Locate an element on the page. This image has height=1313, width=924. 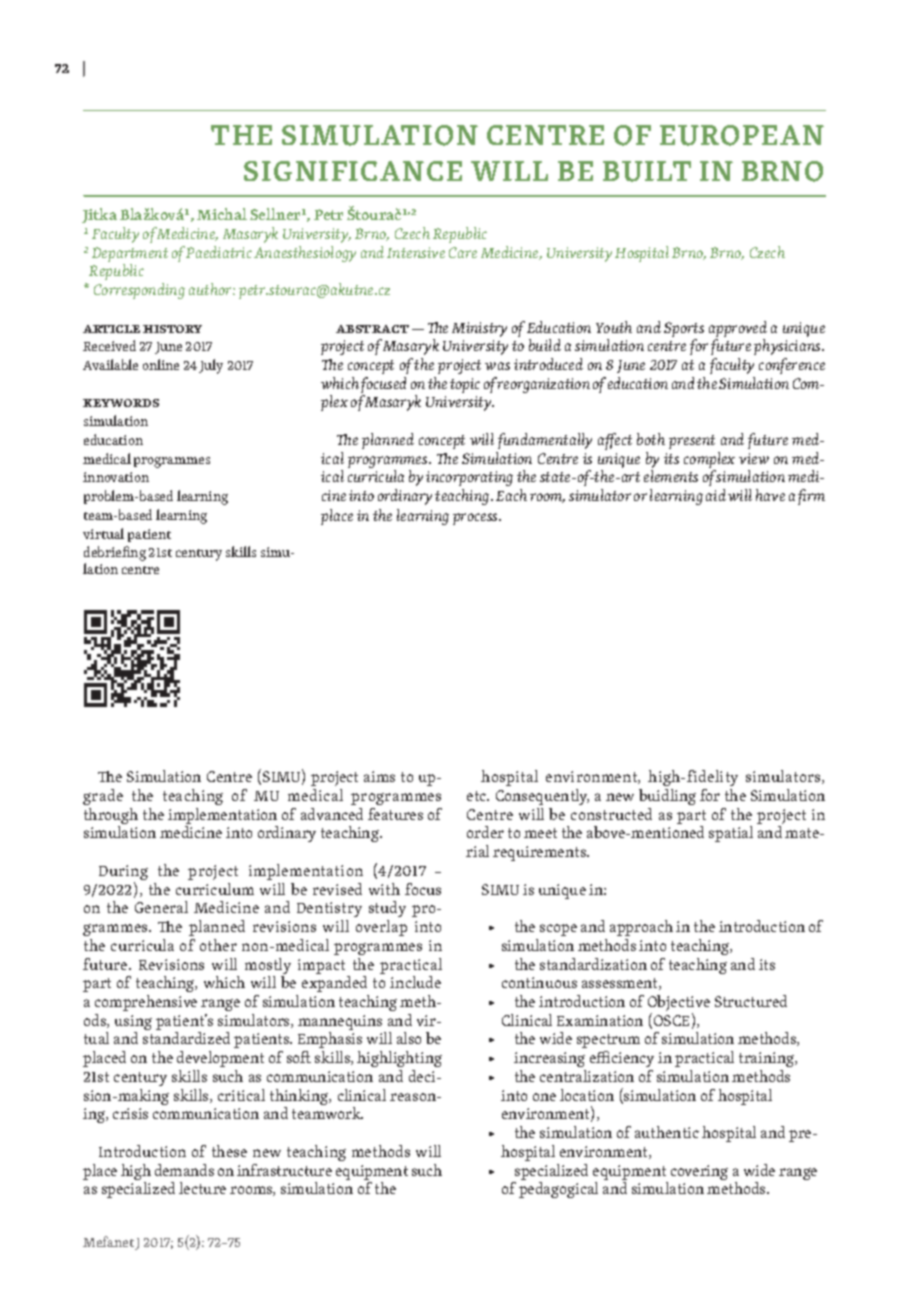
General is located at coordinates (161, 907).
